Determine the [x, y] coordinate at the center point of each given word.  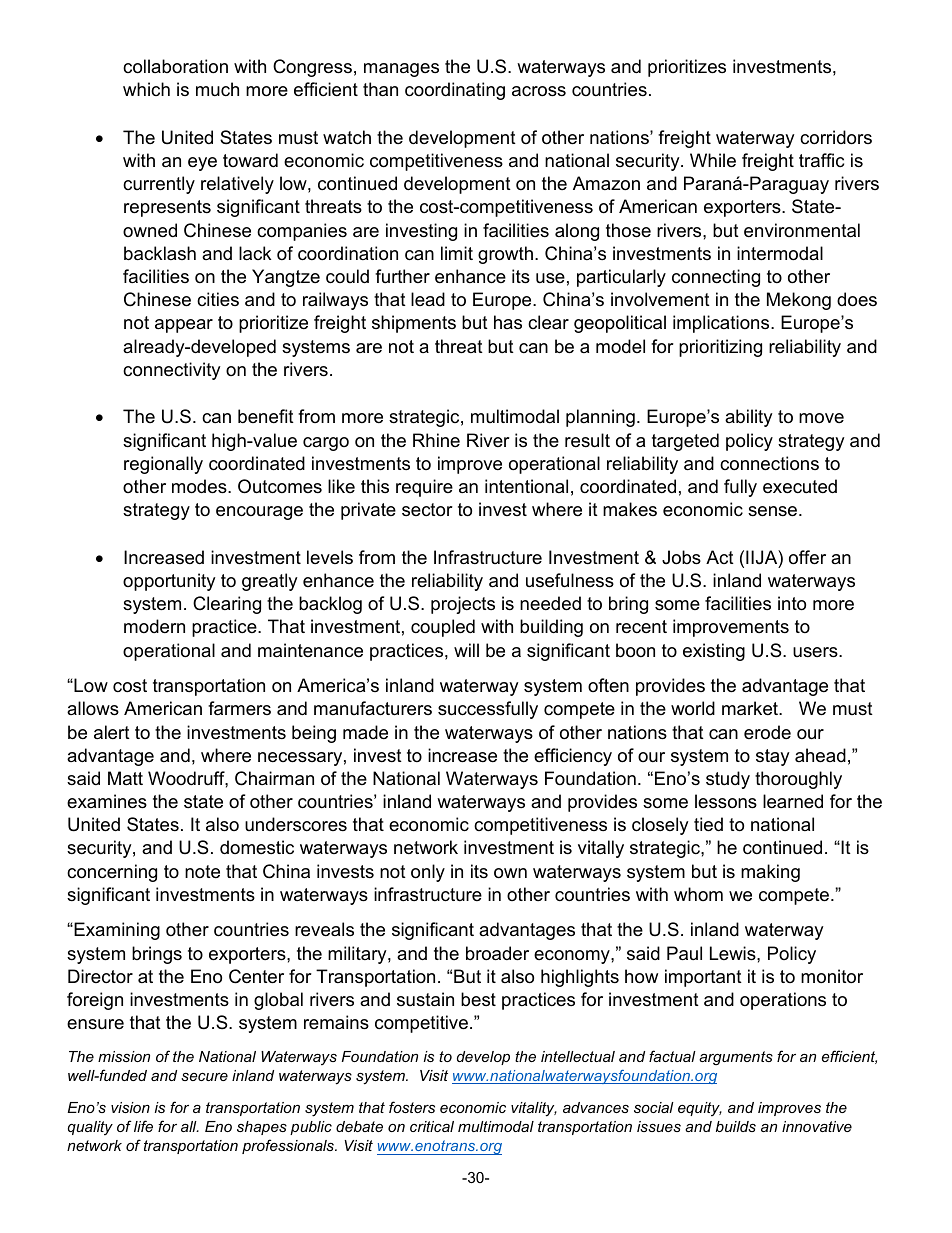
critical [432, 1126]
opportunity [169, 582]
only [428, 873]
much [217, 89]
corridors [836, 137]
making [770, 873]
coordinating [455, 91]
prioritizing [720, 348]
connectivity [172, 371]
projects [463, 605]
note [202, 872]
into [792, 603]
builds [736, 1126]
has [508, 322]
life [143, 1126]
